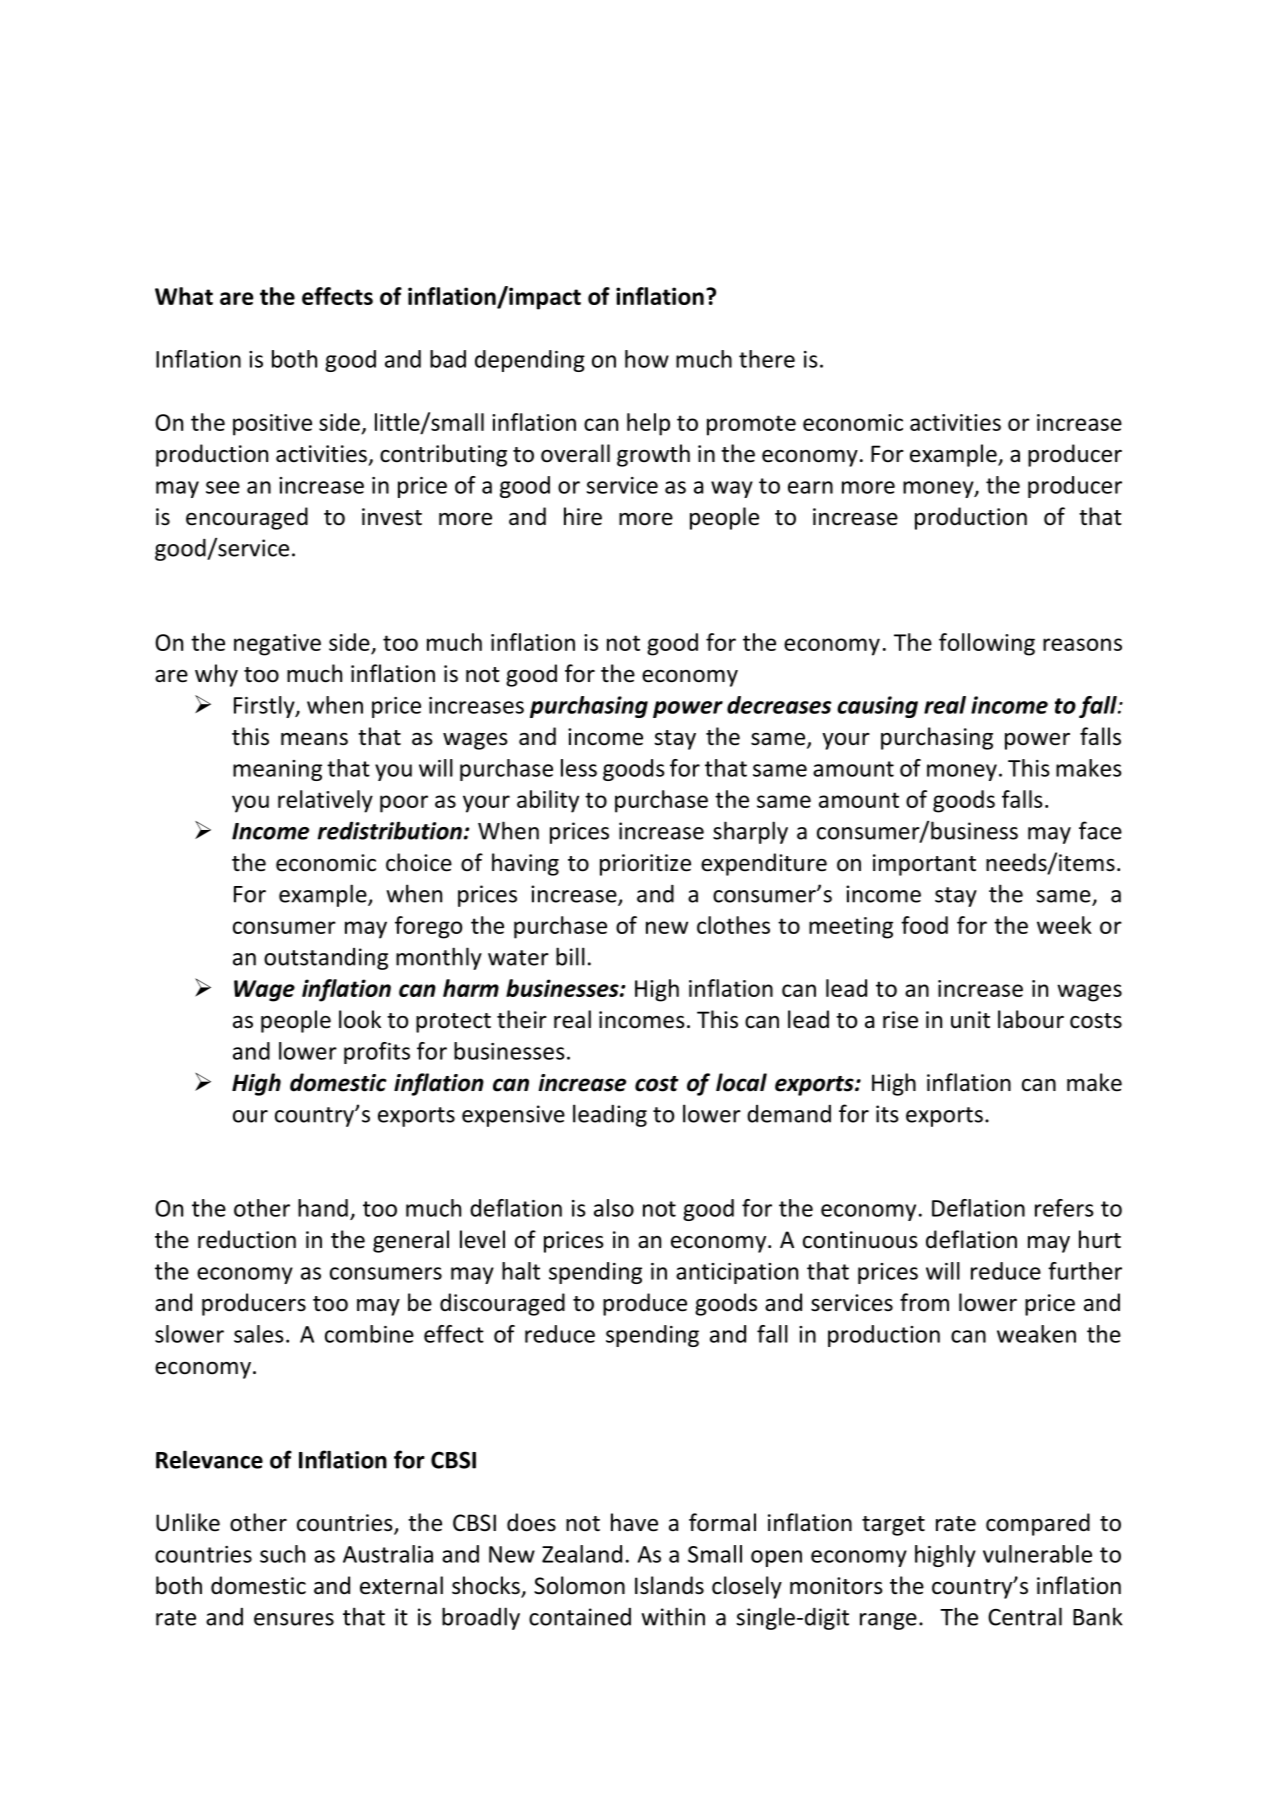  Describe the element at coordinates (924, 925) in the screenshot. I see `food` at that location.
